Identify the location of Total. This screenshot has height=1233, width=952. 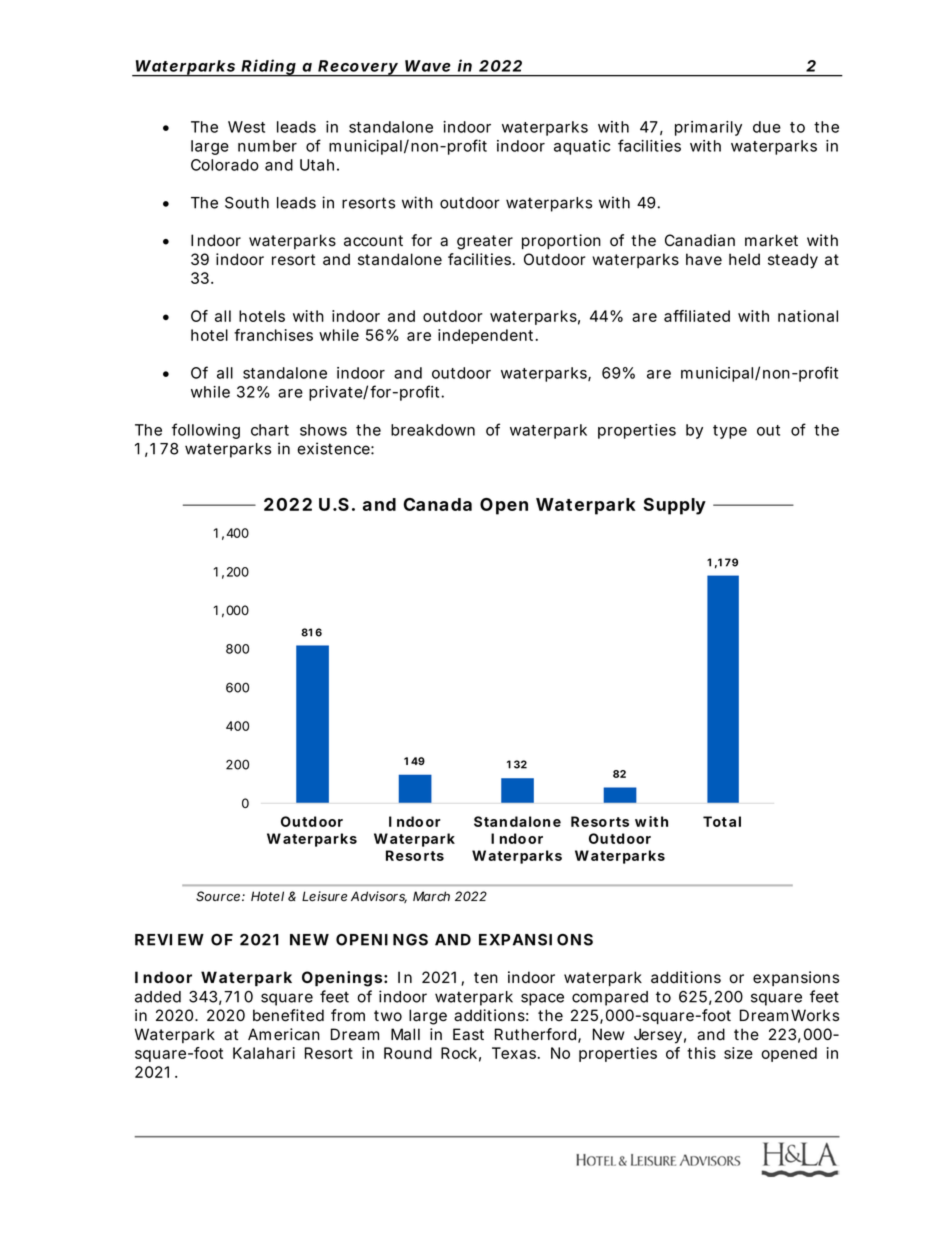
(722, 821).
